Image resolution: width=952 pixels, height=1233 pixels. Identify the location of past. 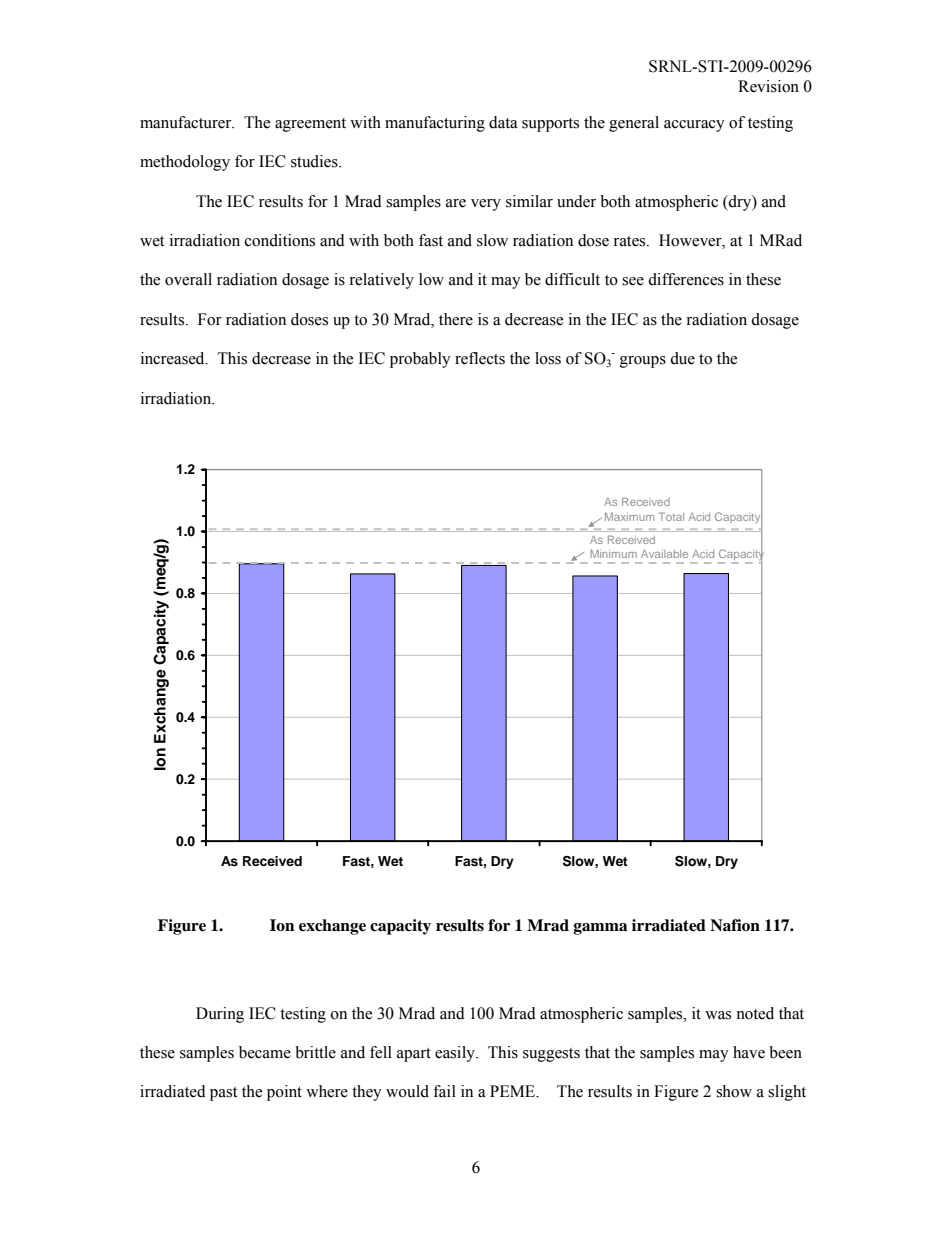
(223, 1094).
